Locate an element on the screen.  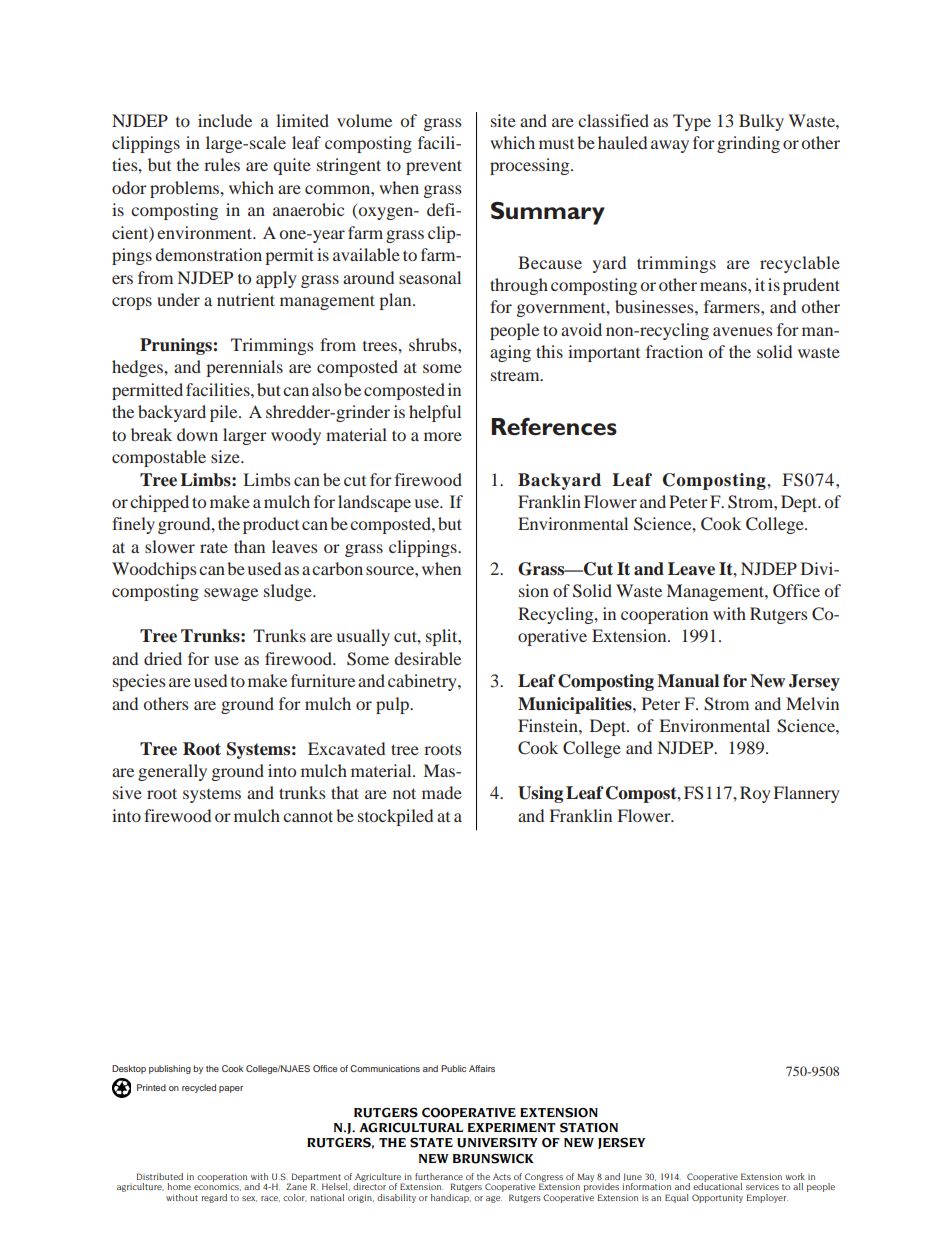
BRUNSWICK is located at coordinates (493, 1159).
